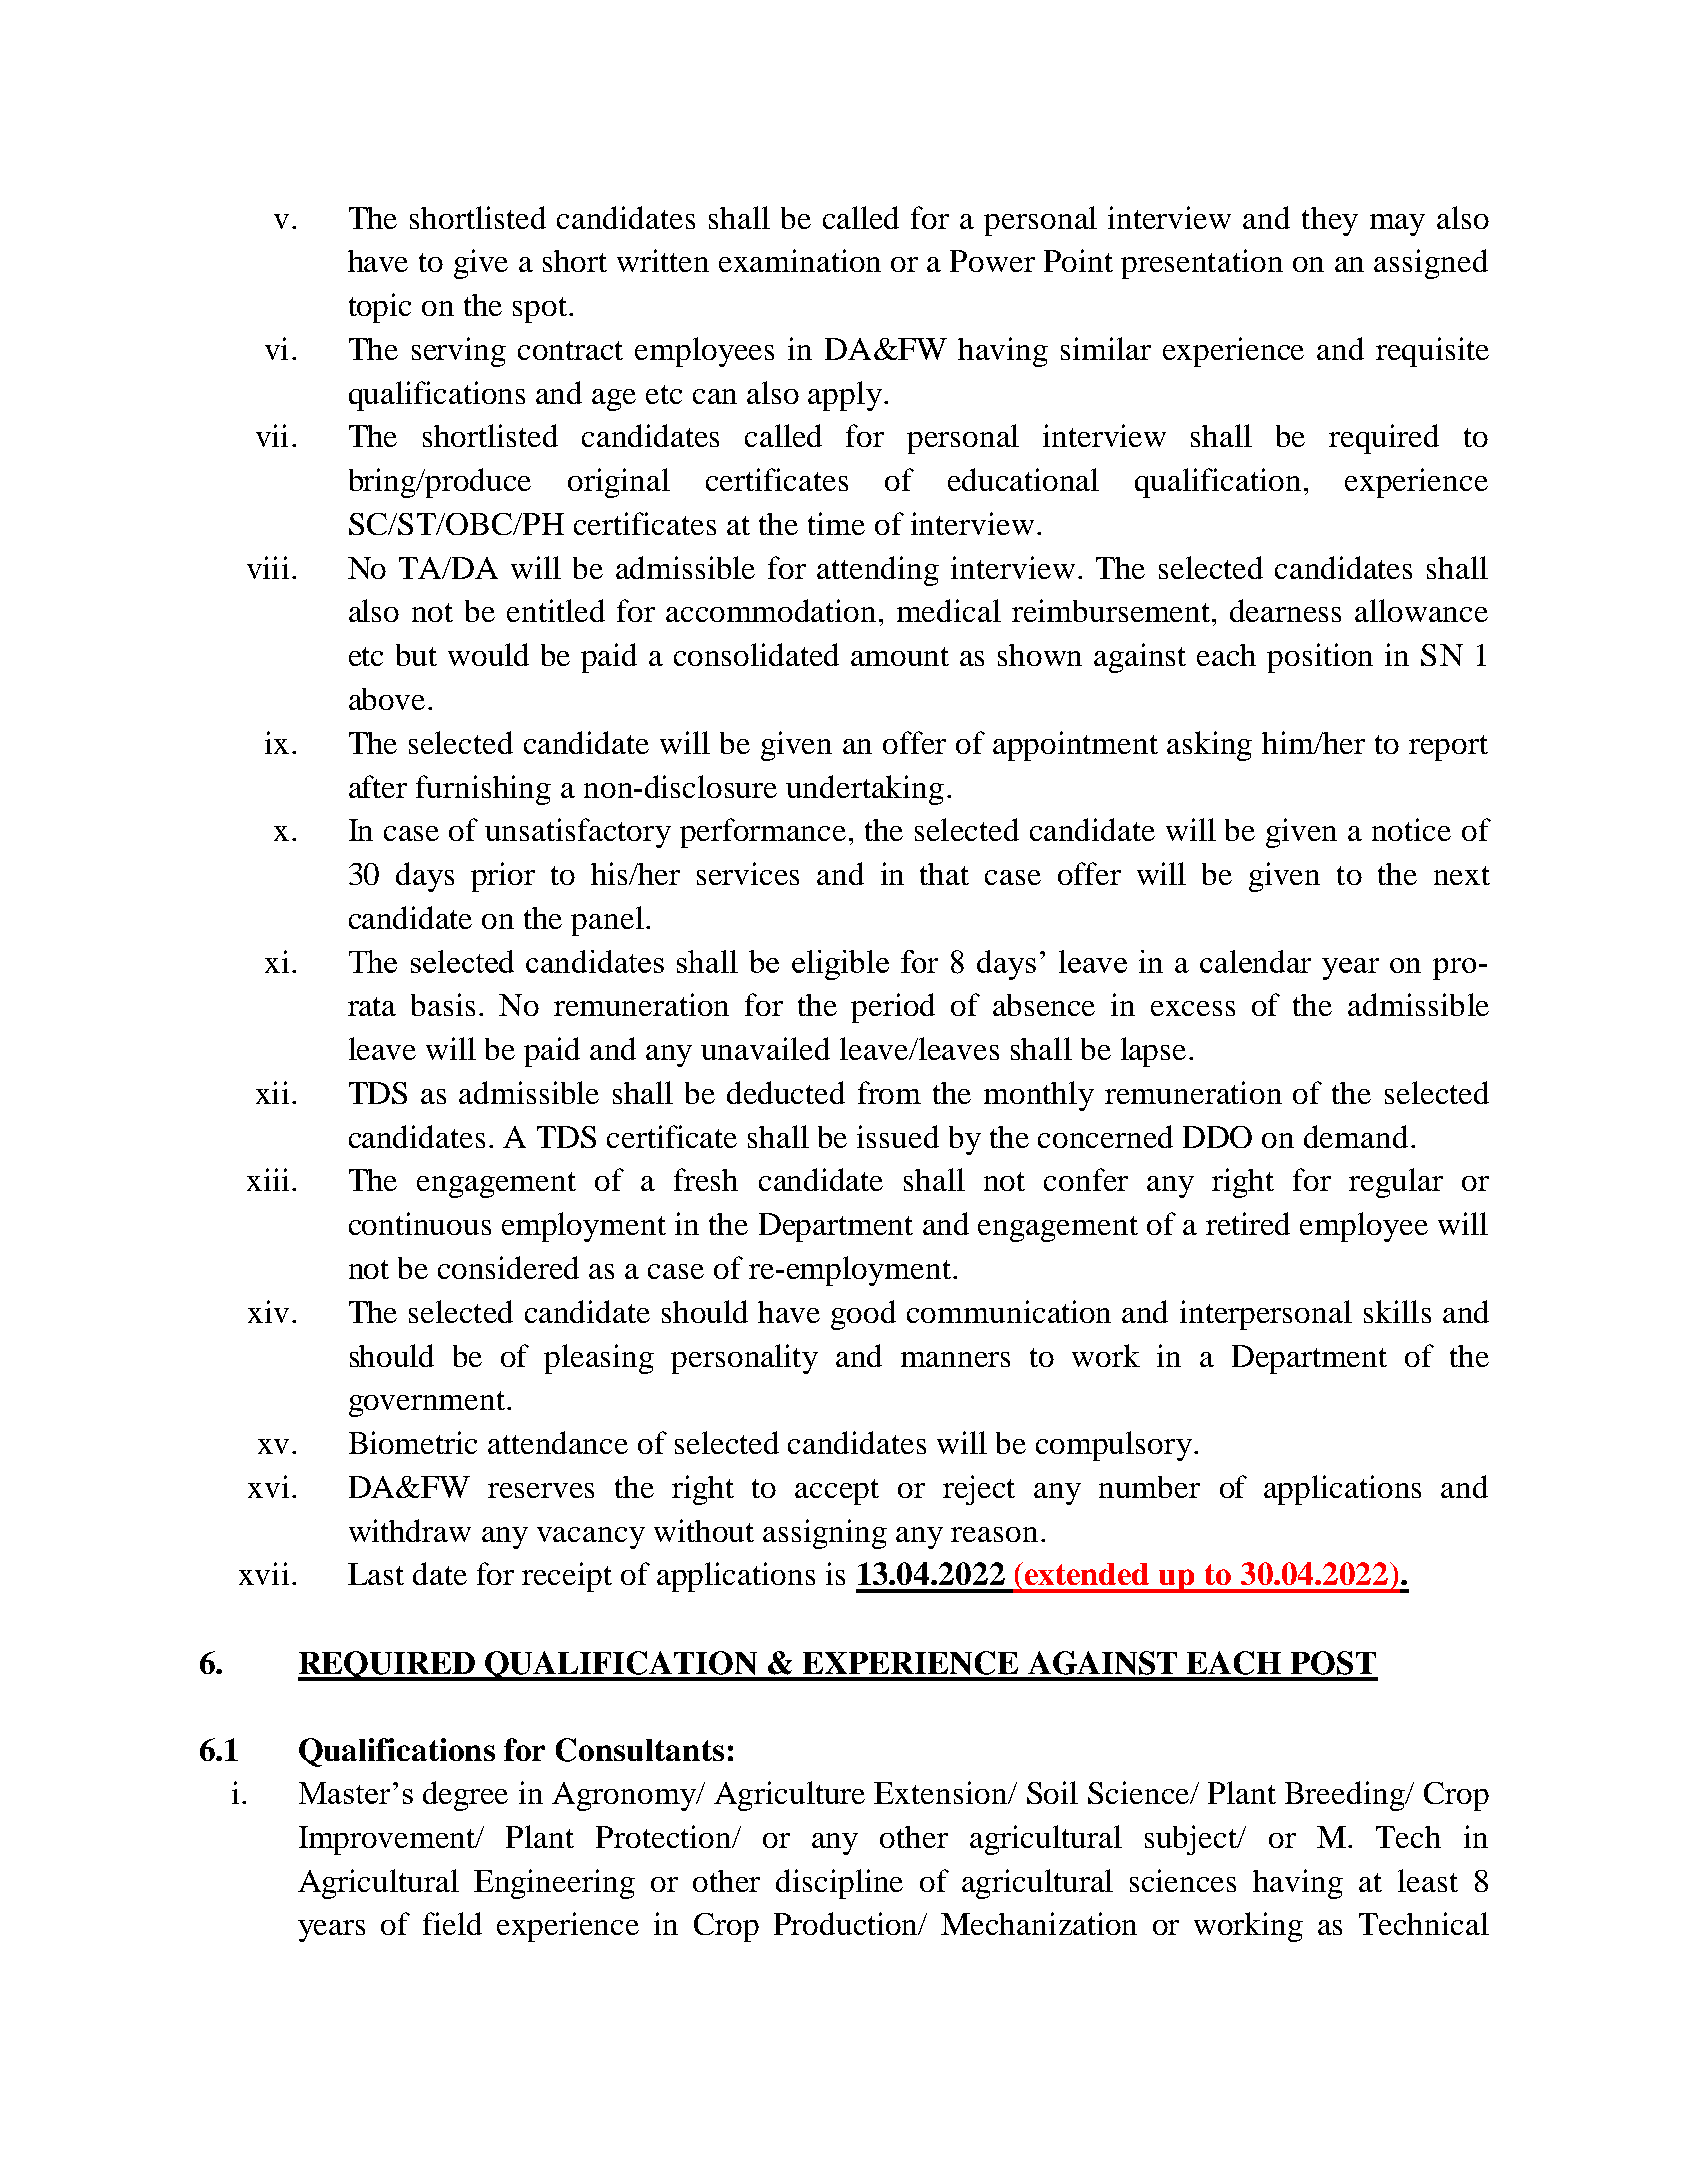  Describe the element at coordinates (428, 1404) in the screenshot. I see `government` at that location.
